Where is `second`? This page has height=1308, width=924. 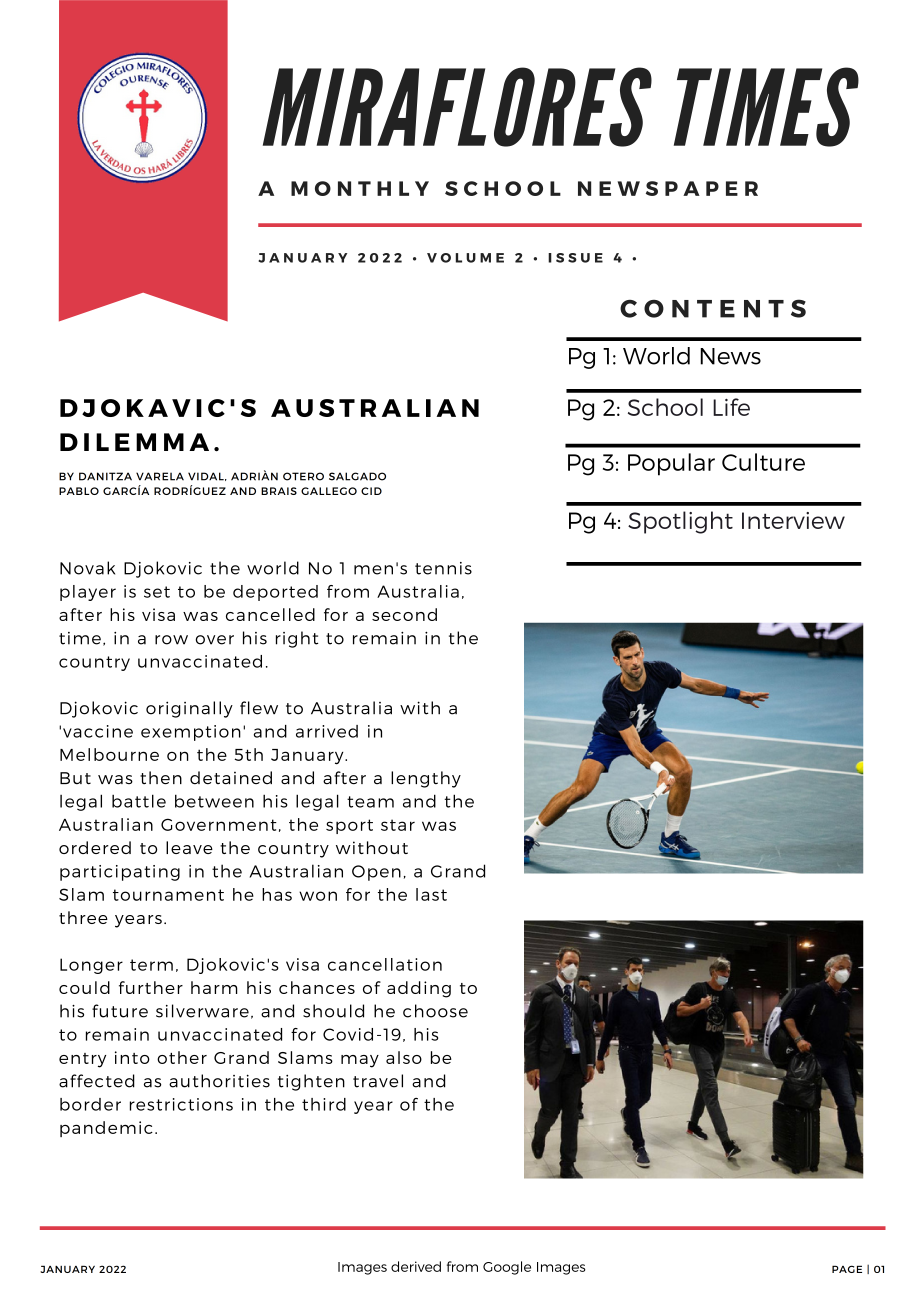 second is located at coordinates (404, 614).
